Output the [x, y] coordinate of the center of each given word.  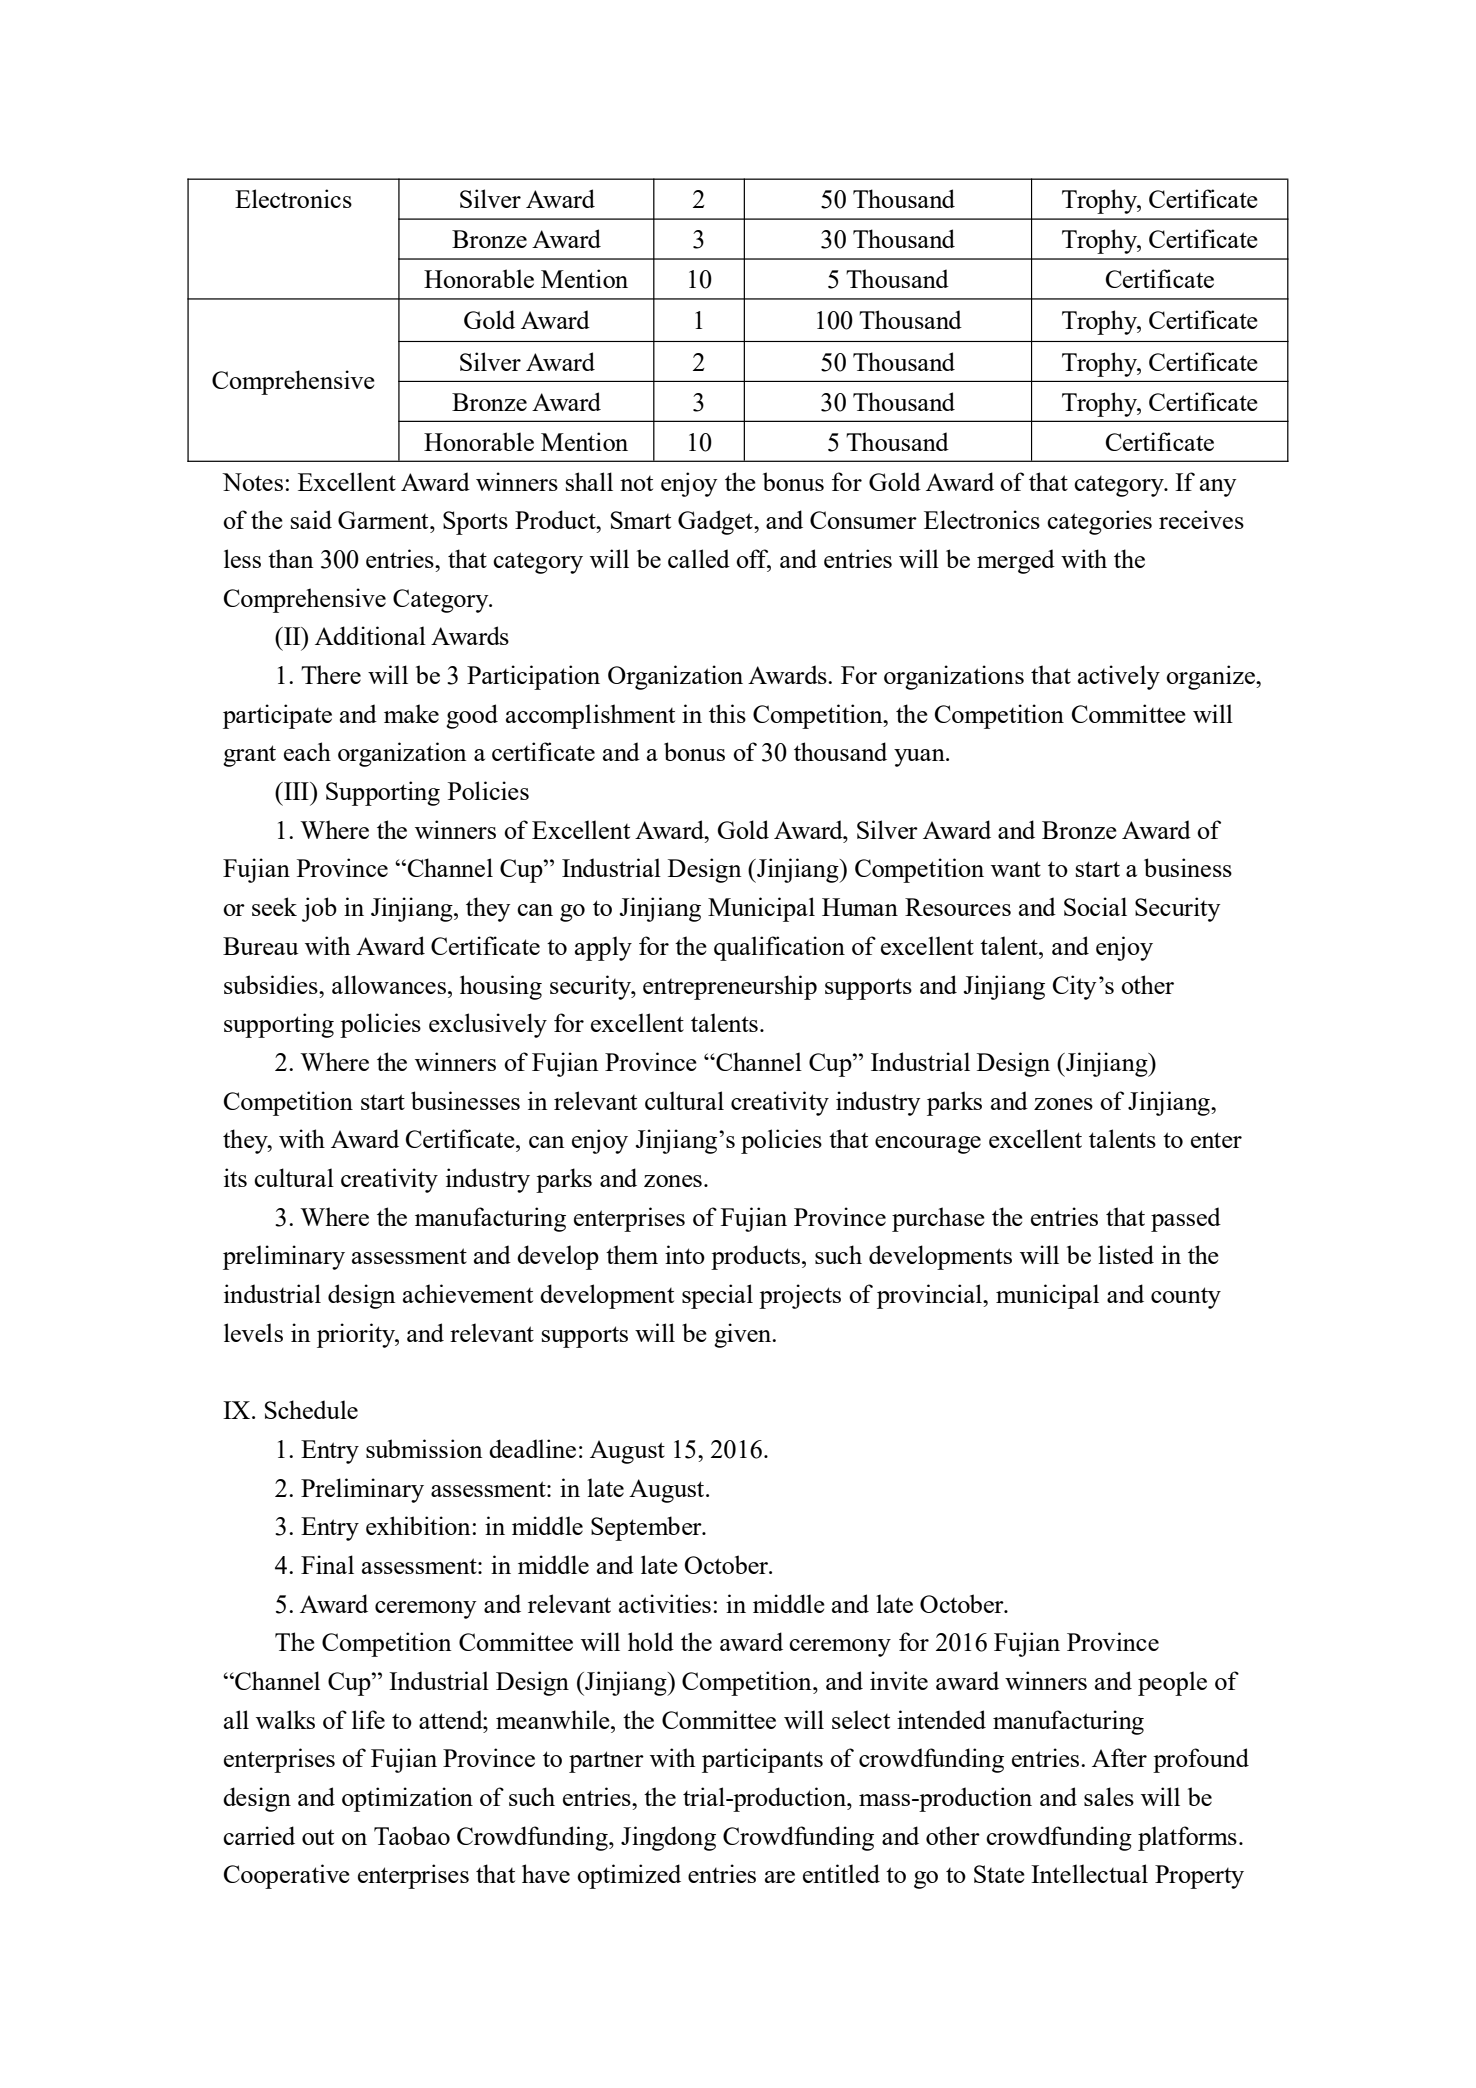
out [318, 1837]
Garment [384, 520]
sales [1109, 1796]
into [685, 1254]
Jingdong [668, 1838]
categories [1099, 522]
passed [1186, 1219]
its [235, 1177]
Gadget [716, 522]
